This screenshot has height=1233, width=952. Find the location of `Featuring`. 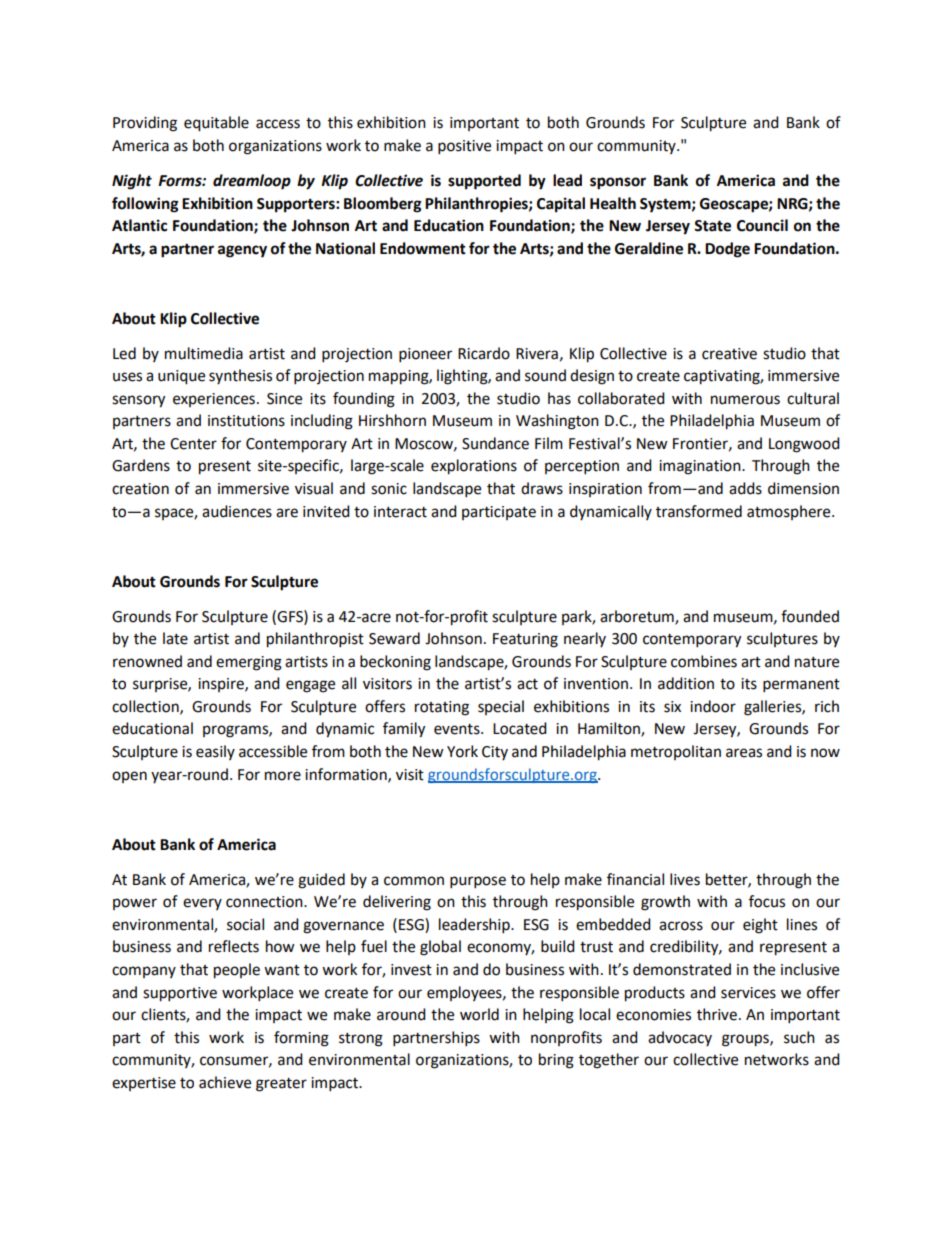

Featuring is located at coordinates (525, 640).
